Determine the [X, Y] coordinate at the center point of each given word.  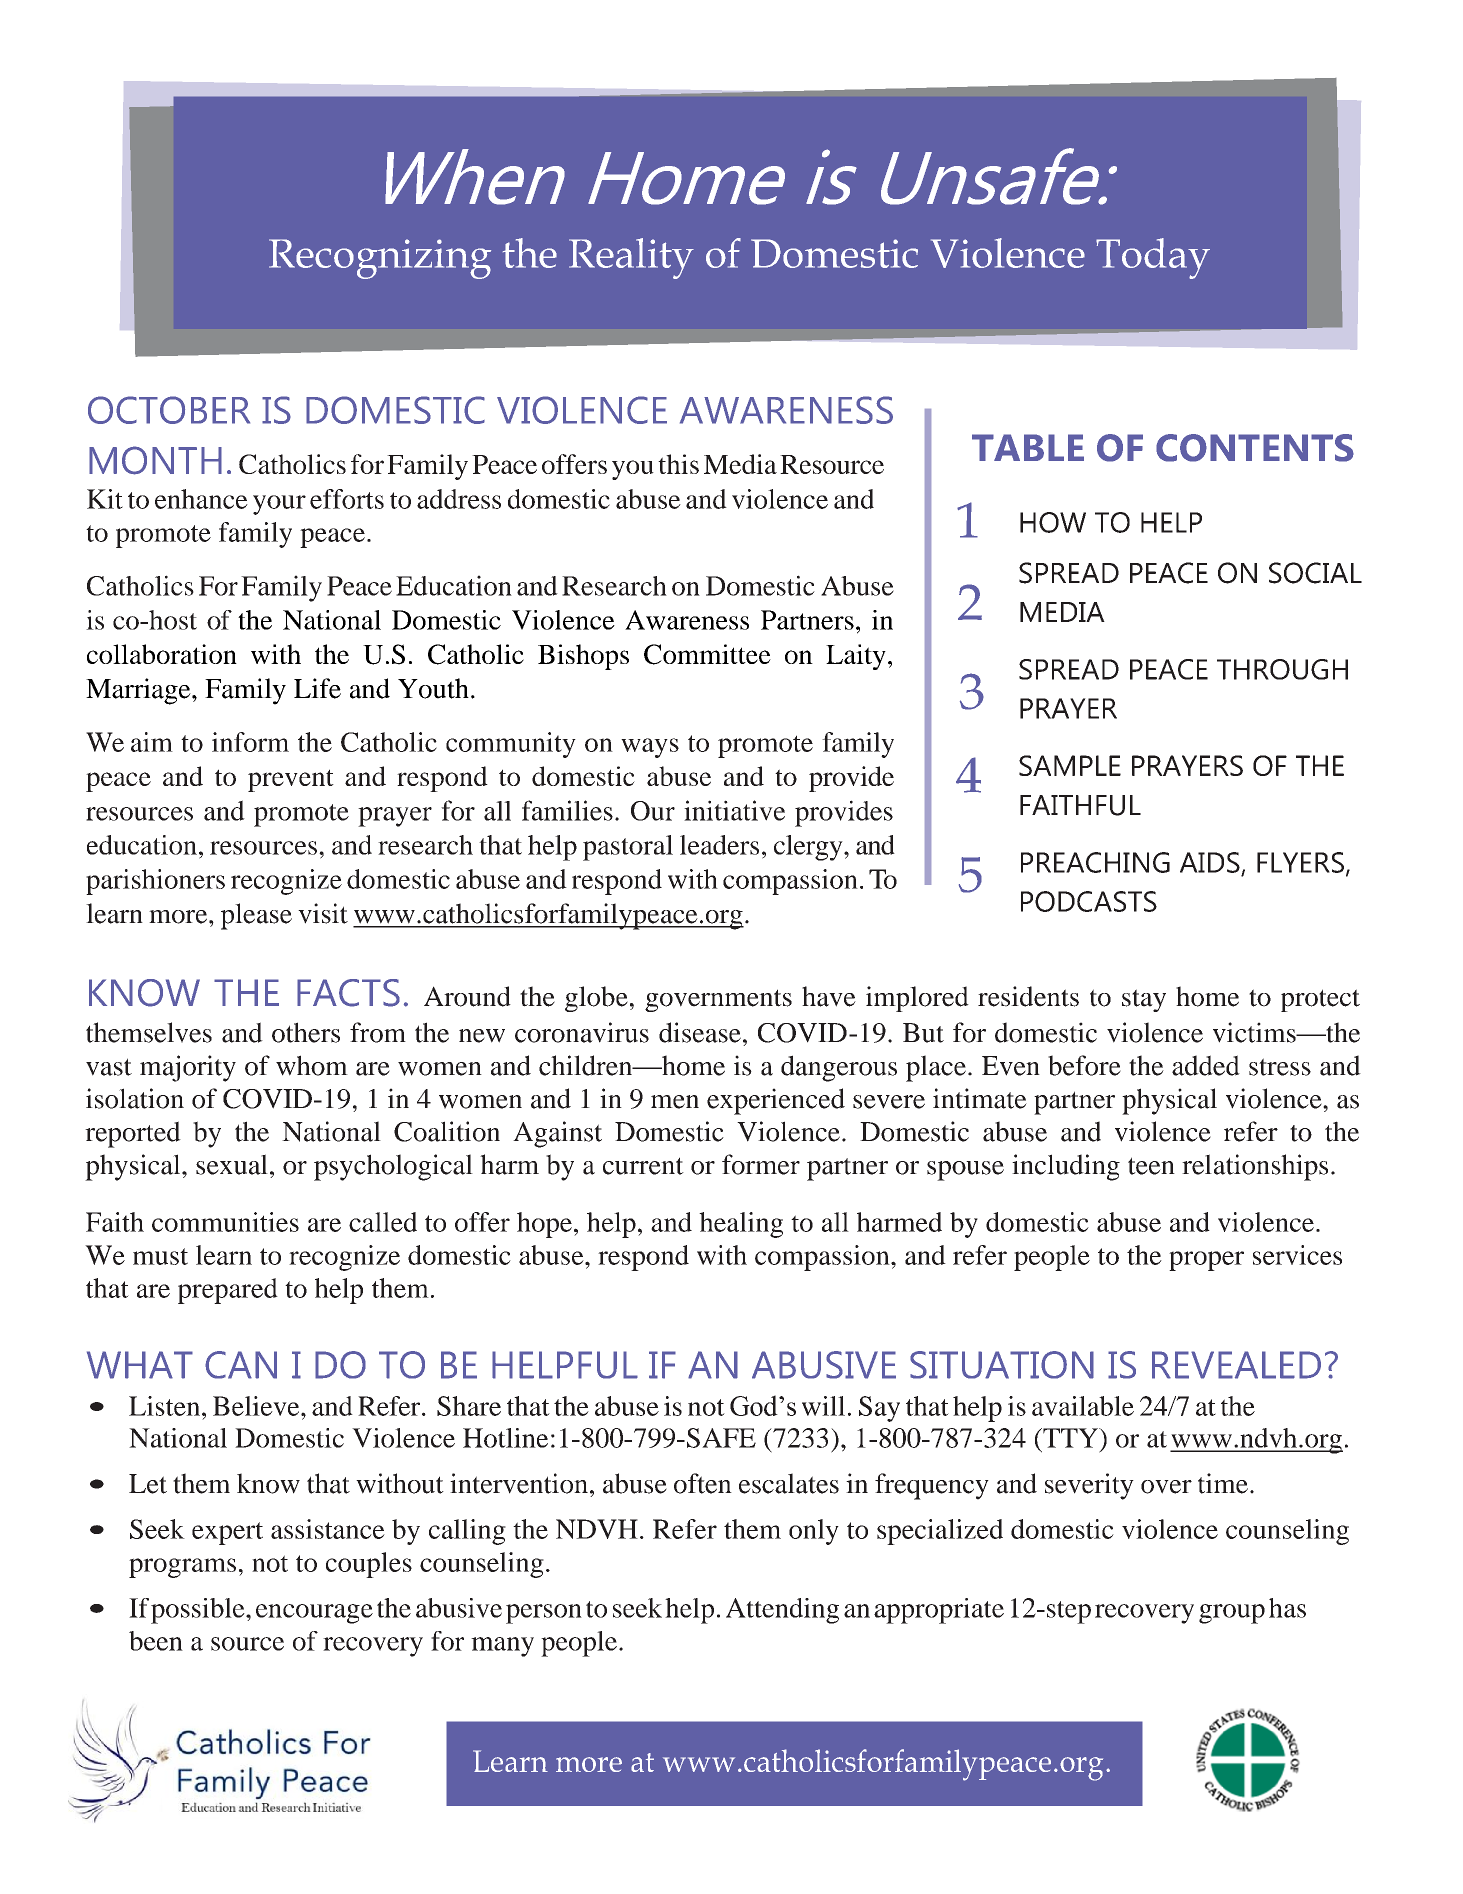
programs [182, 1568]
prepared [228, 1291]
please [256, 916]
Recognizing [380, 259]
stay [1144, 1000]
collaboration [162, 654]
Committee [707, 654]
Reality [631, 258]
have [829, 996]
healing [741, 1225]
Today [1153, 258]
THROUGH [1282, 669]
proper [1206, 1261]
